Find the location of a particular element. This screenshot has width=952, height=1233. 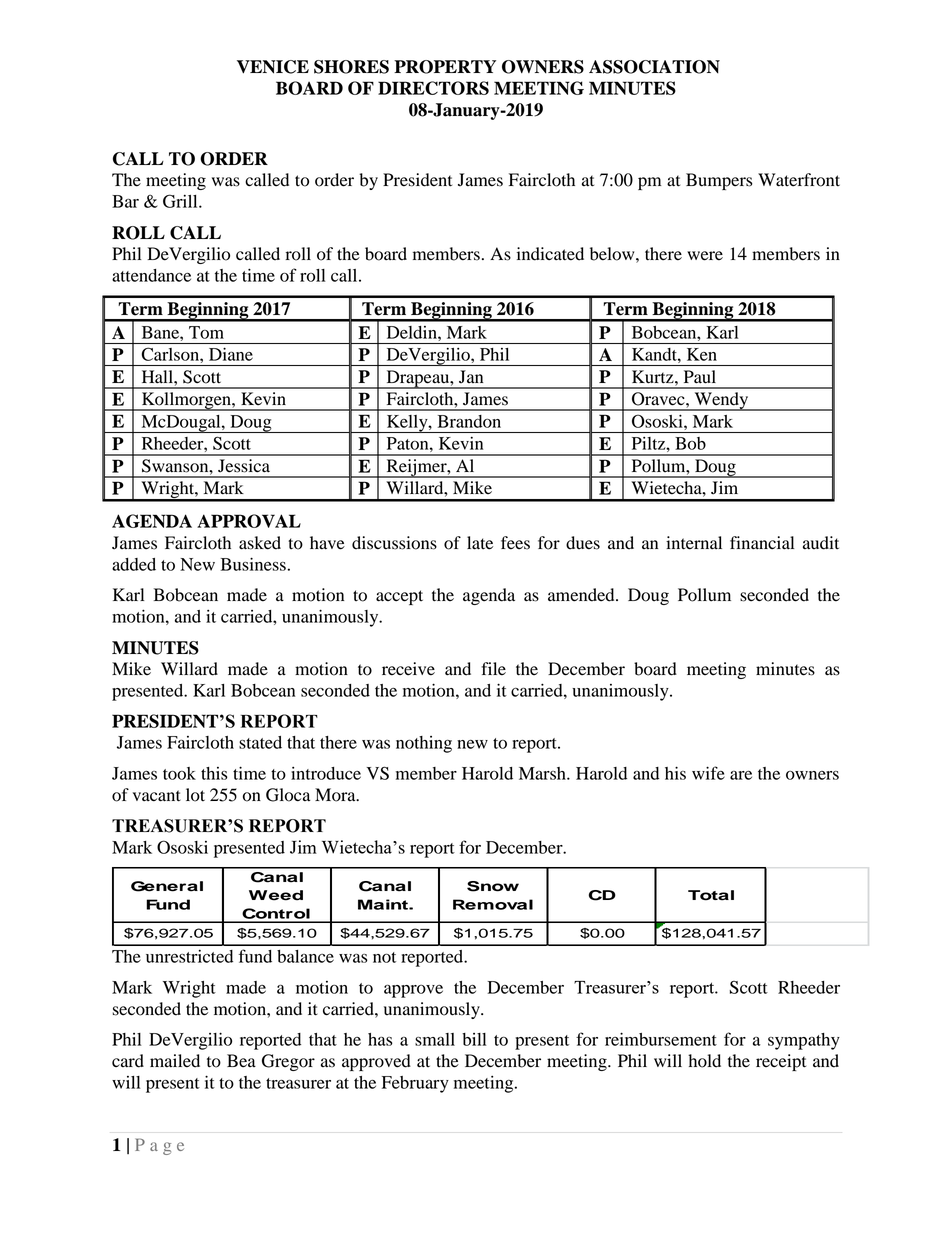

Marsh is located at coordinates (543, 773).
